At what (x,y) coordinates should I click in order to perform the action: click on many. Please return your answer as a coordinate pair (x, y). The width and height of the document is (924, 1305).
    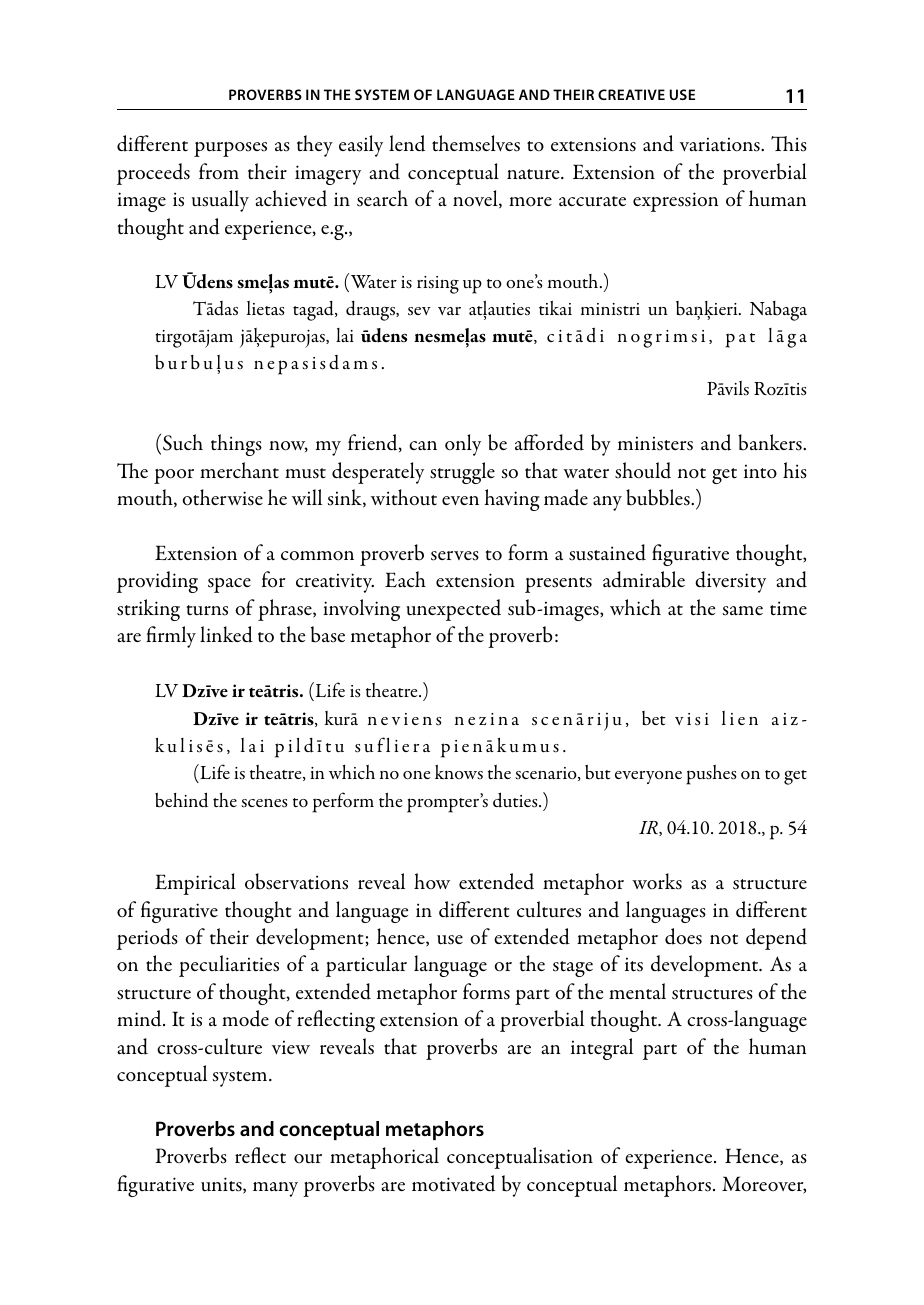
    Looking at the image, I should click on (275, 1189).
